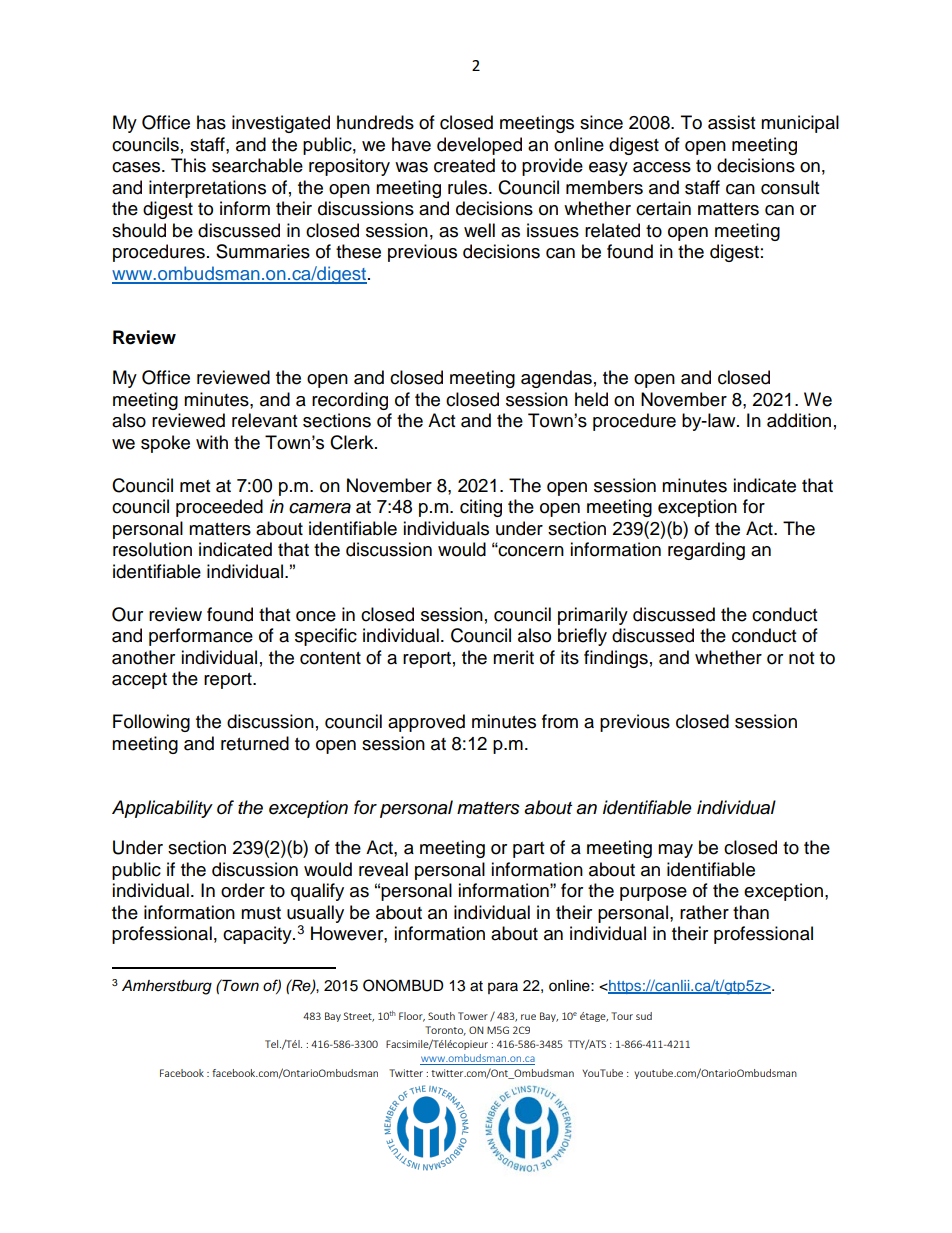 The height and width of the page is (1233, 952). I want to click on with, so click(212, 442).
